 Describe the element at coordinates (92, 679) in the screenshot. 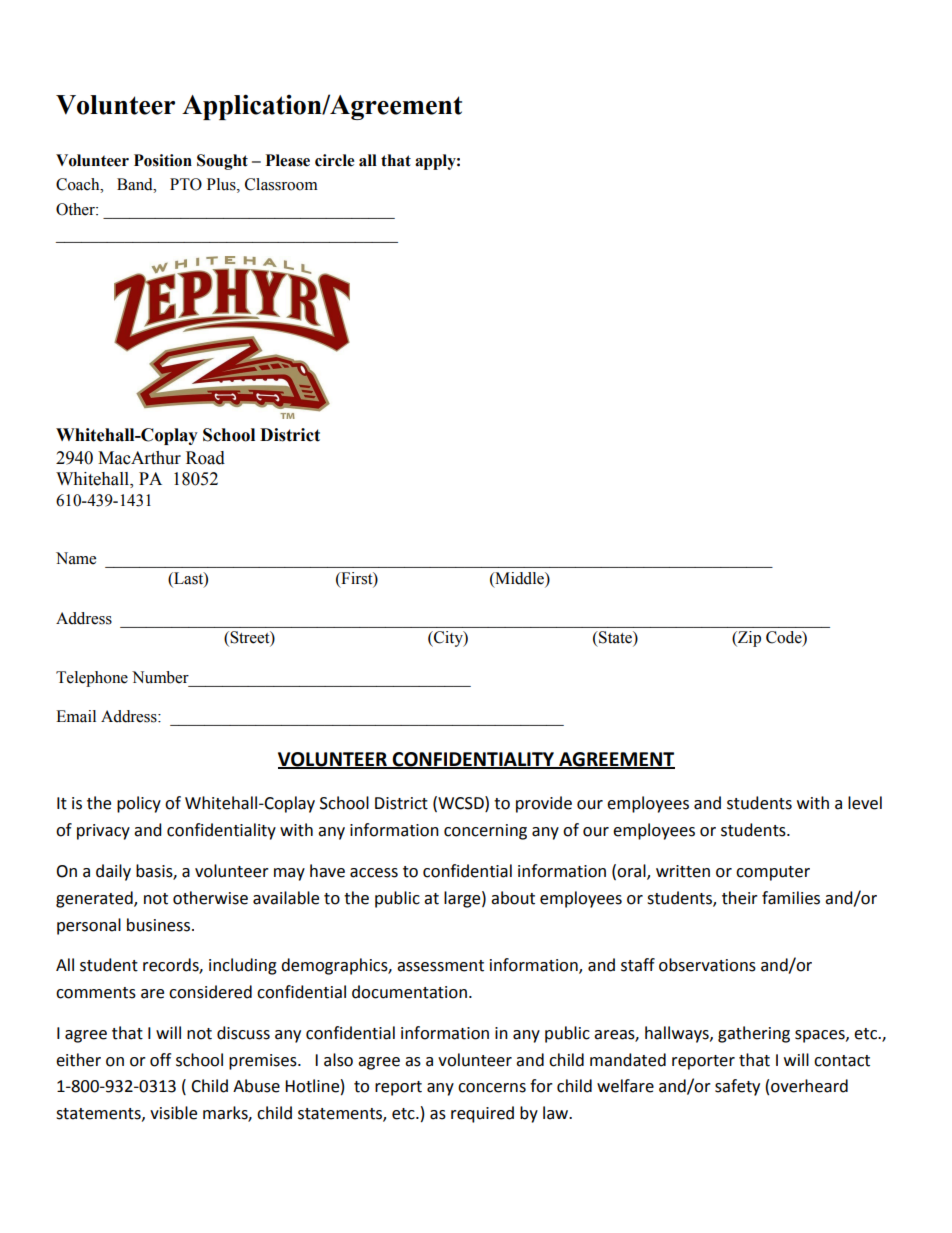

I see `Telephone` at that location.
